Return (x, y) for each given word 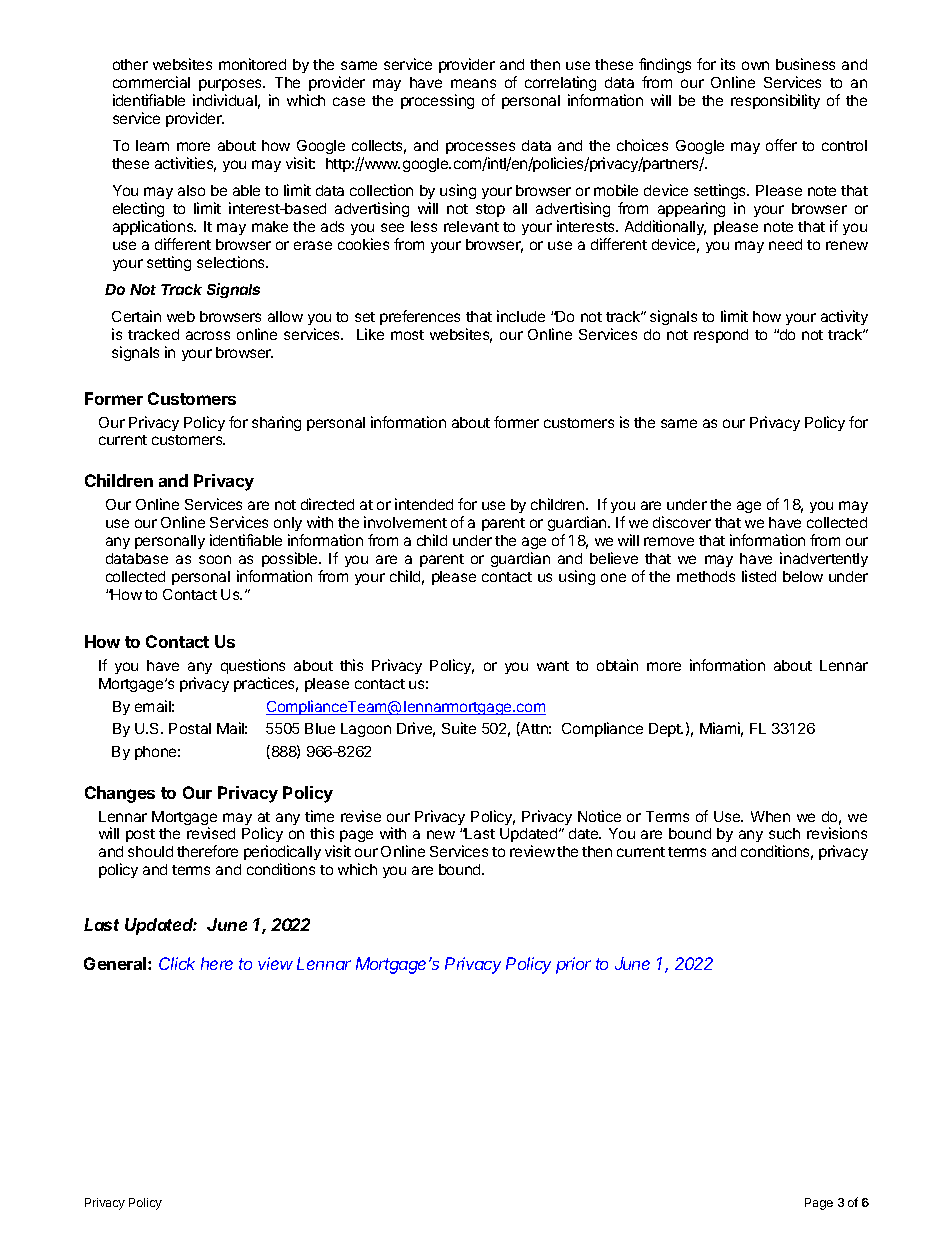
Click (177, 963)
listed (759, 576)
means (473, 83)
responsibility (775, 101)
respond (721, 336)
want (553, 666)
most (407, 335)
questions (253, 666)
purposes (232, 85)
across (208, 335)
